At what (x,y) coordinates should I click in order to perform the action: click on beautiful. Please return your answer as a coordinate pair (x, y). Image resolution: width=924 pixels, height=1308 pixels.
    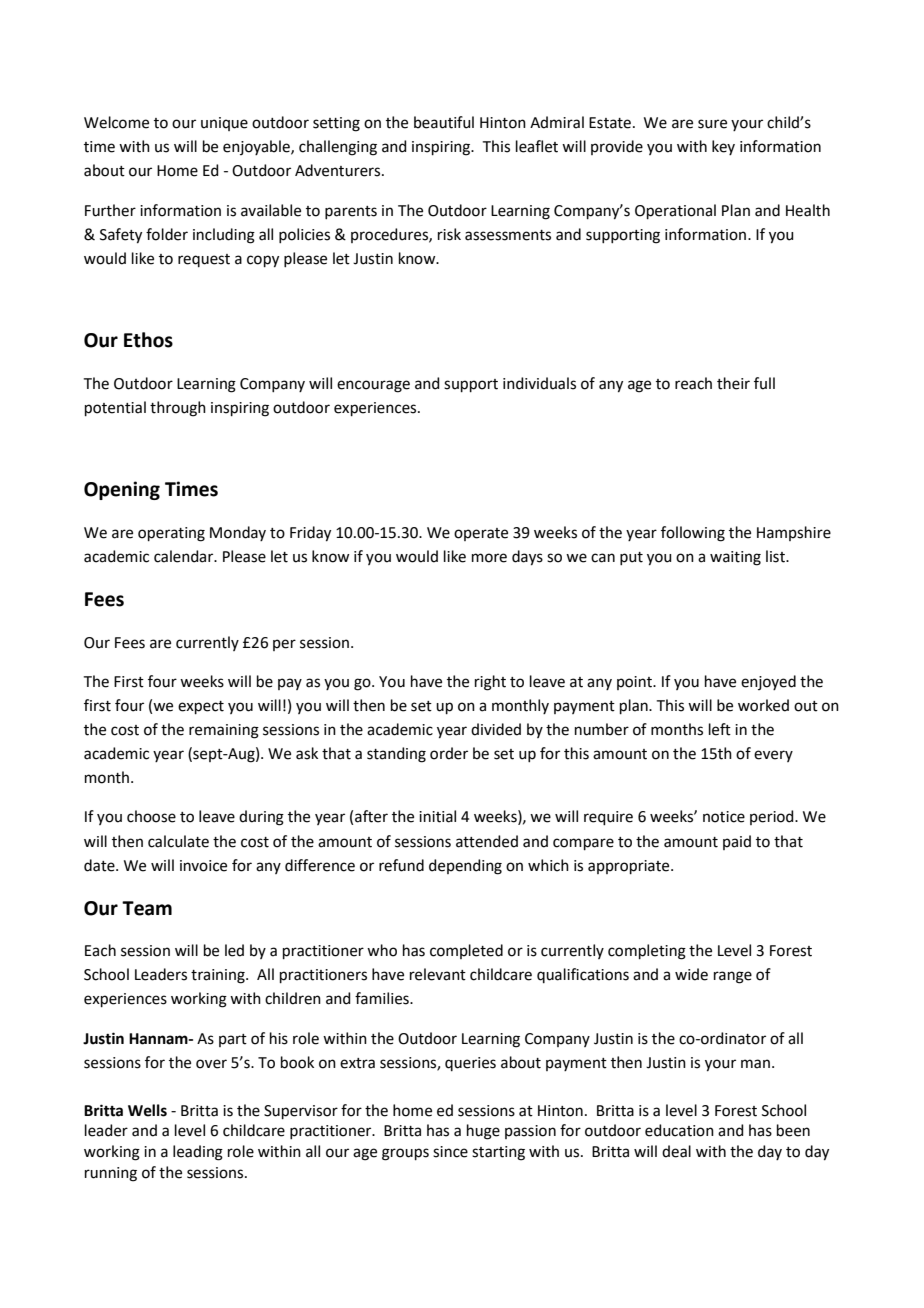
    Looking at the image, I should click on (444, 122).
